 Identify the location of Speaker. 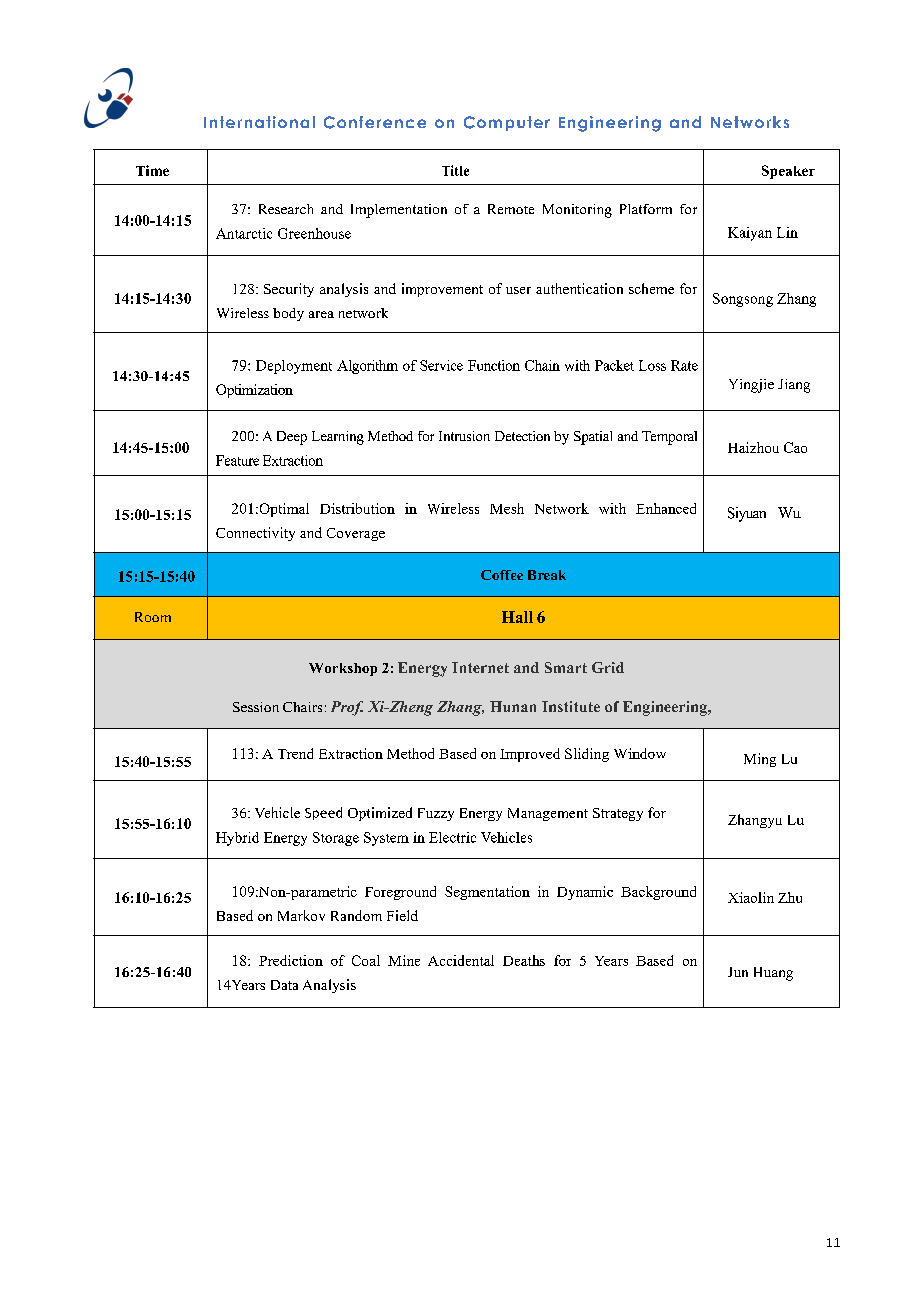
(788, 172).
